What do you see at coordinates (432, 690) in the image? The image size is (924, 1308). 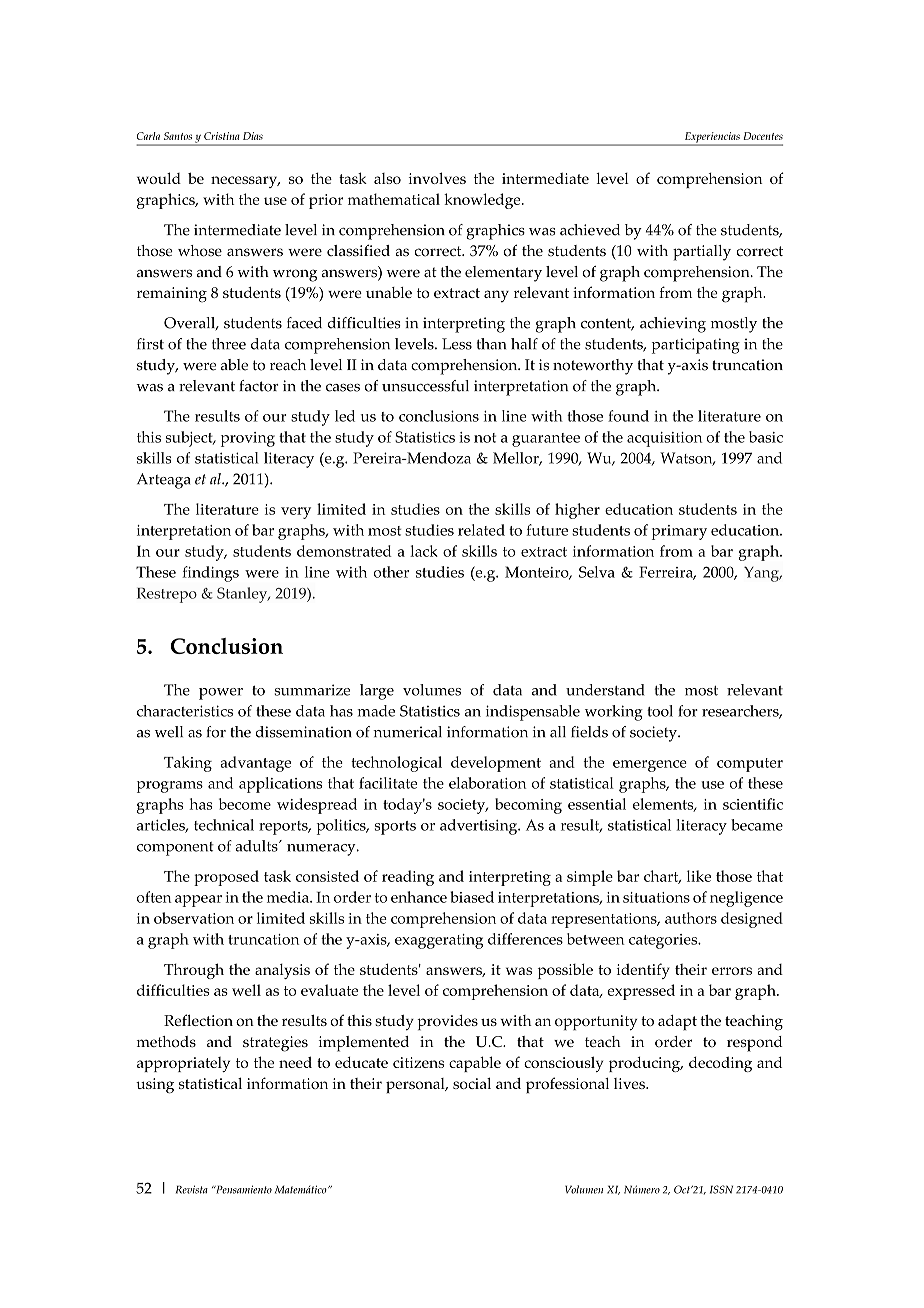 I see `volumes` at bounding box center [432, 690].
